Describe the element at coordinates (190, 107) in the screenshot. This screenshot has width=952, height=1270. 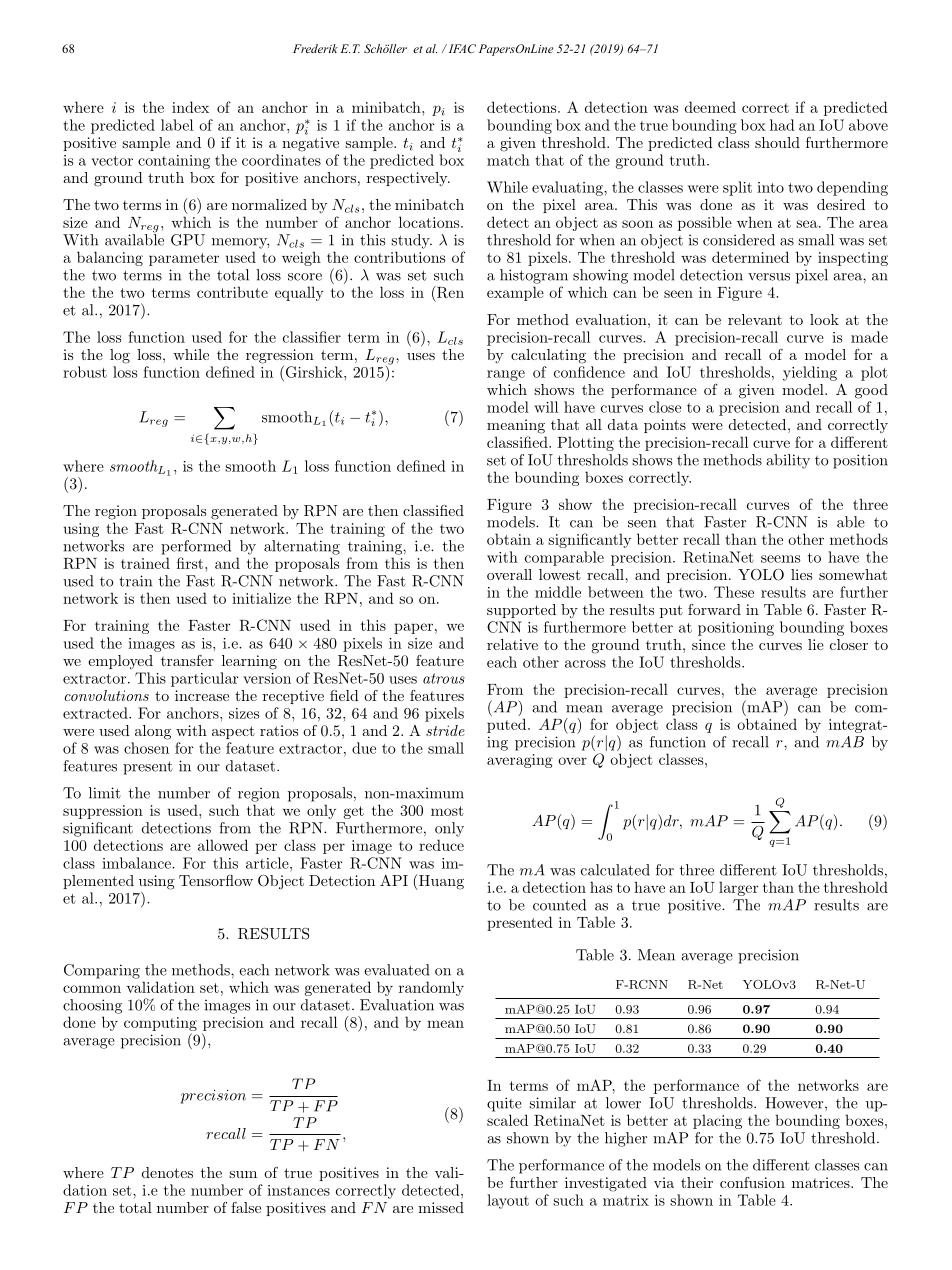
I see `index` at that location.
